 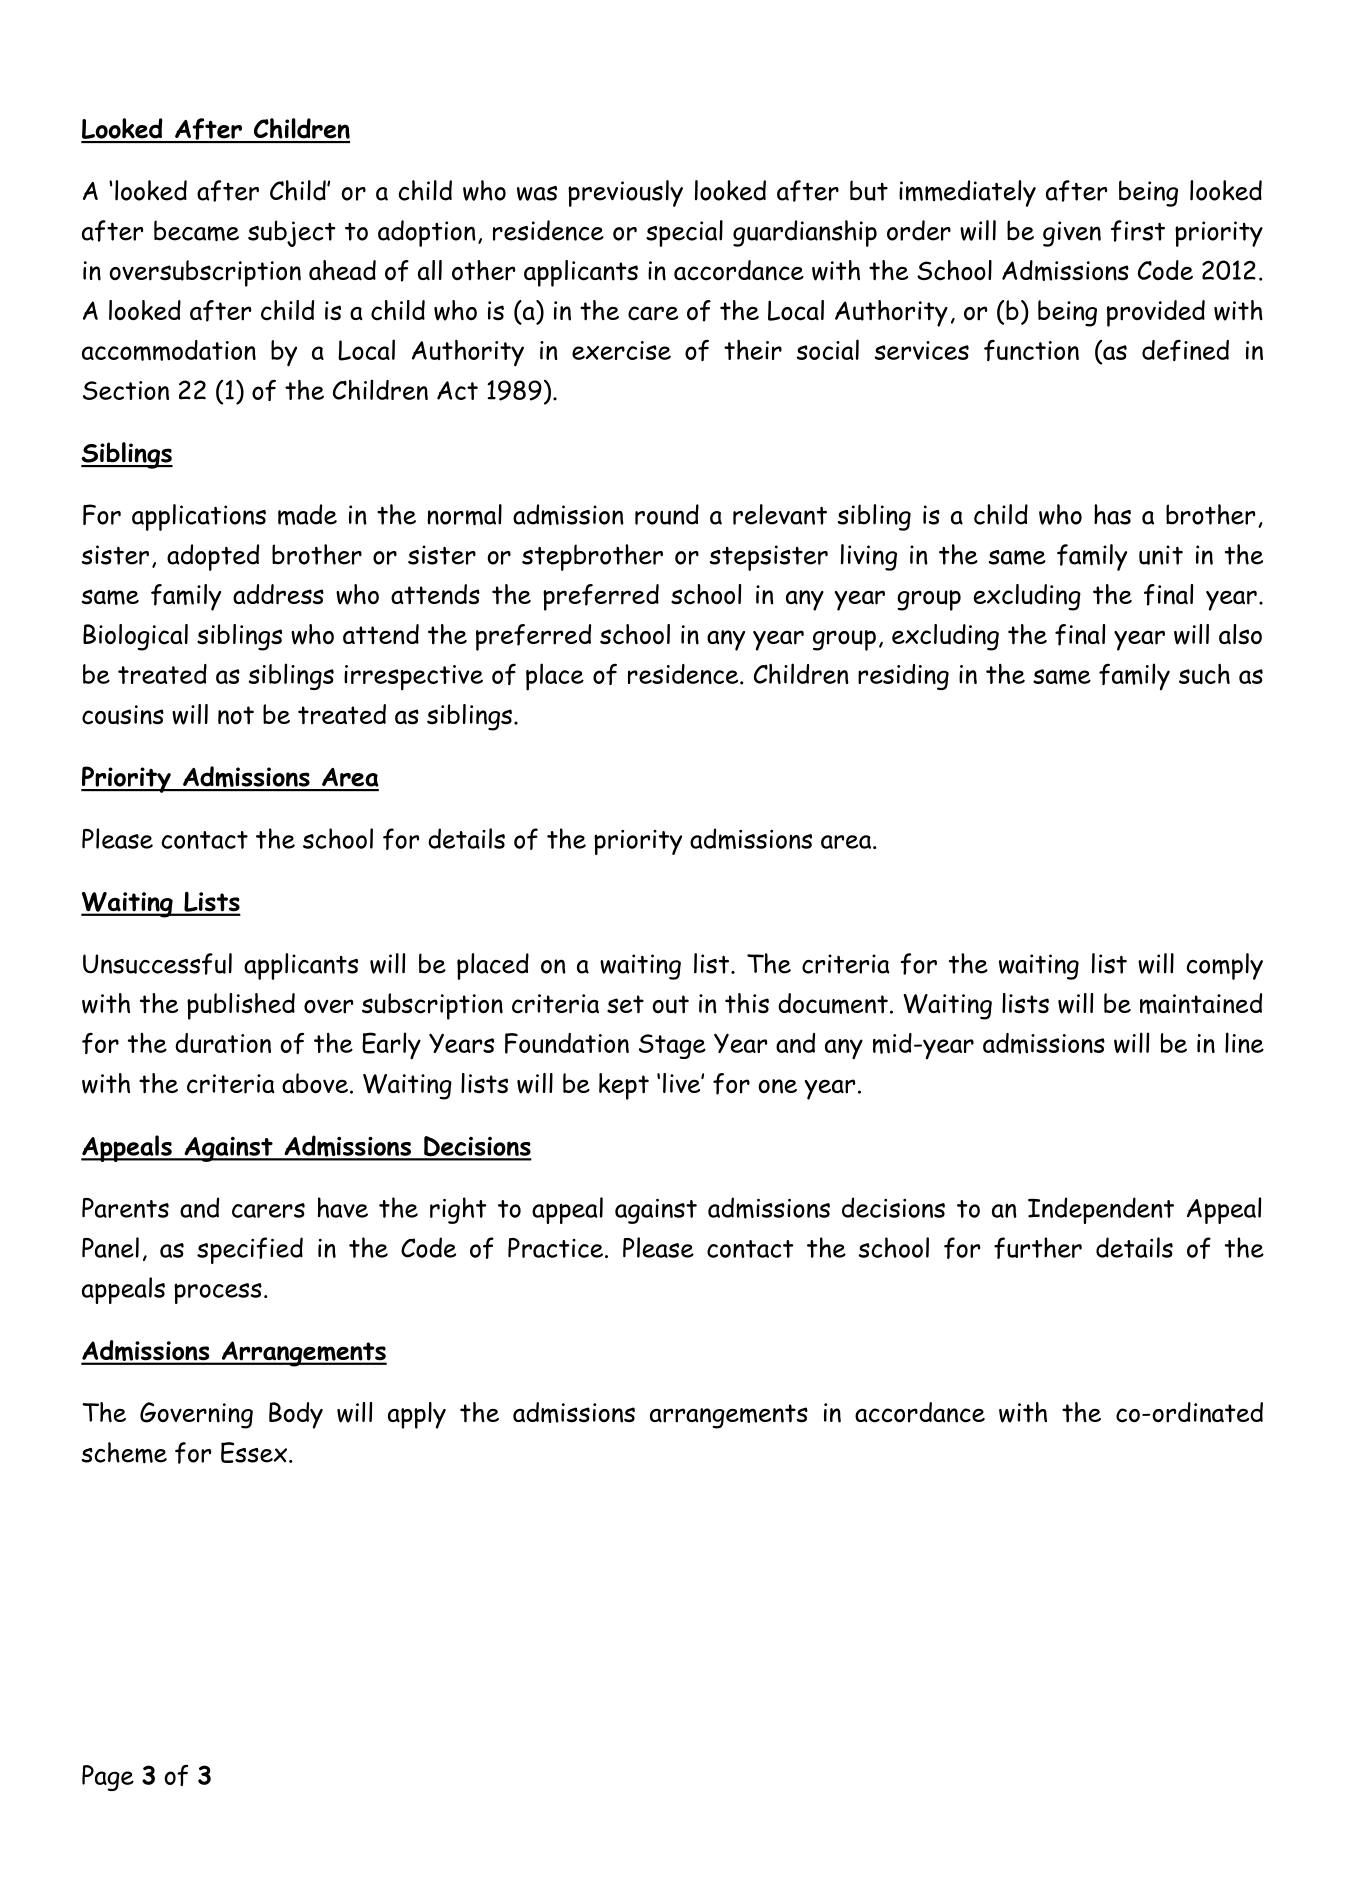 I want to click on residing, so click(x=903, y=677).
